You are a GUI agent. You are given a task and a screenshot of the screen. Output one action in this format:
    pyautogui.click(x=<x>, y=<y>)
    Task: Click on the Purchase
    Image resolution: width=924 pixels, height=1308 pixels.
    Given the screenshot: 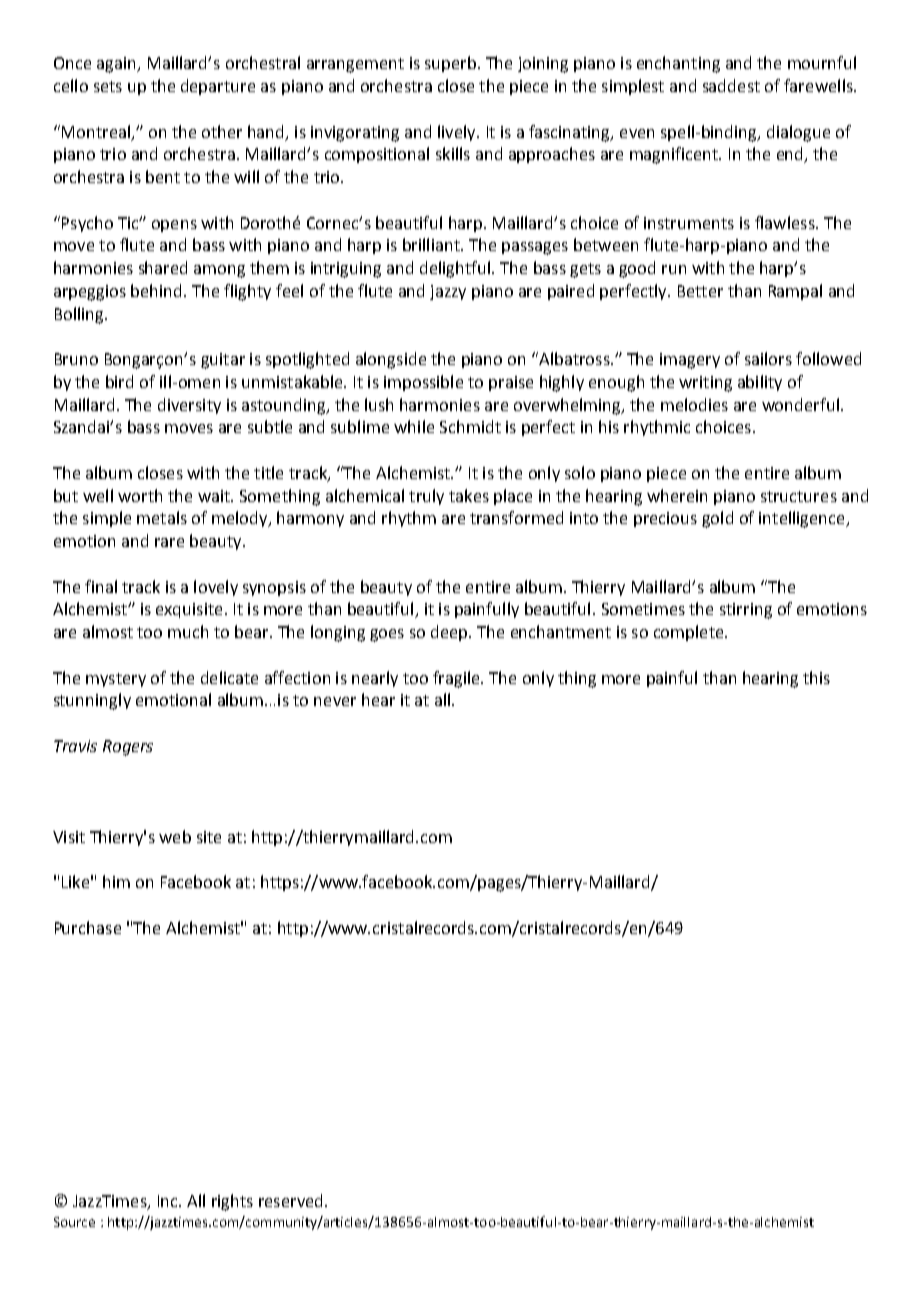 What is the action you would take?
    pyautogui.click(x=88, y=927)
